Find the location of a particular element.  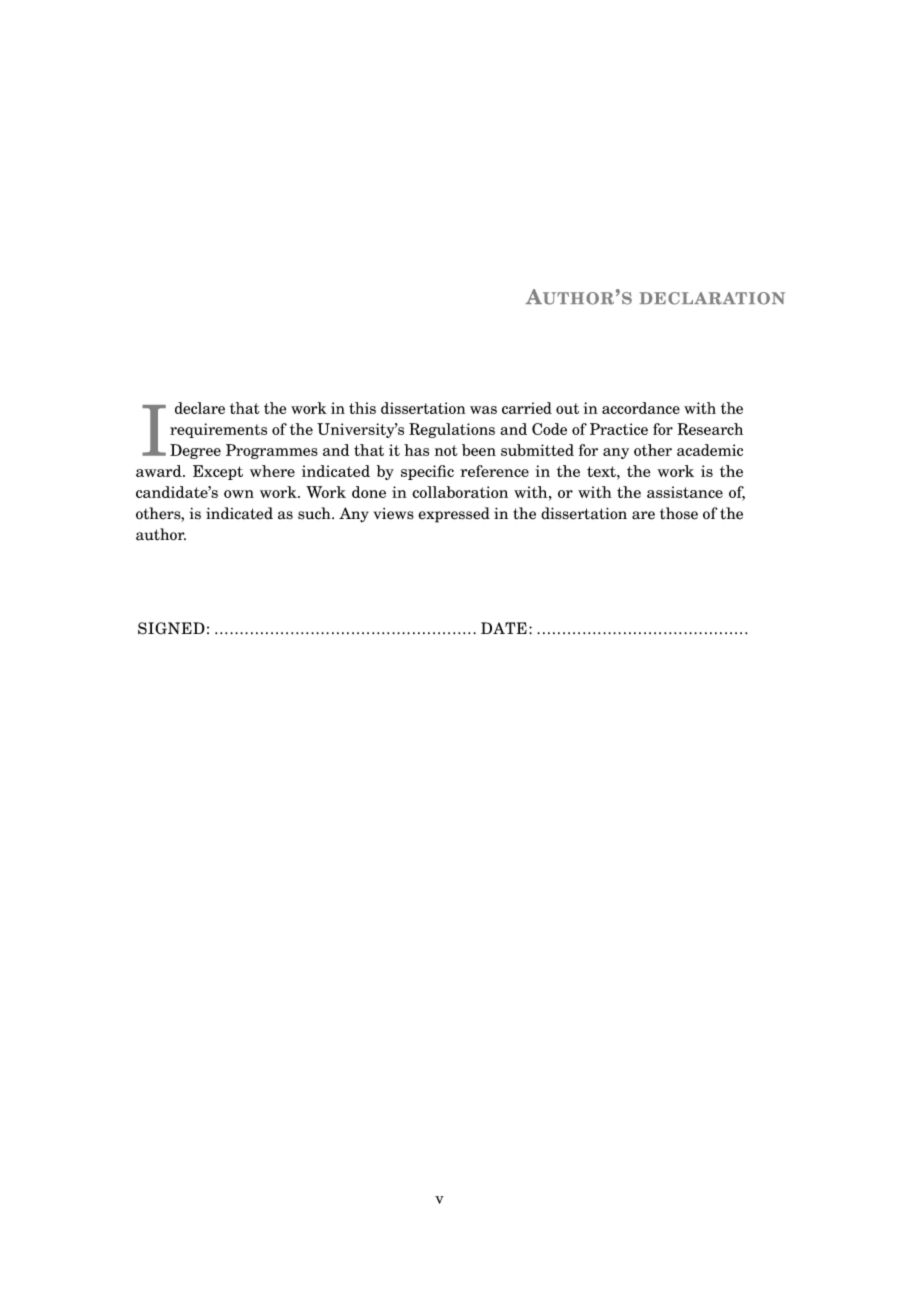

academic is located at coordinates (710, 450).
